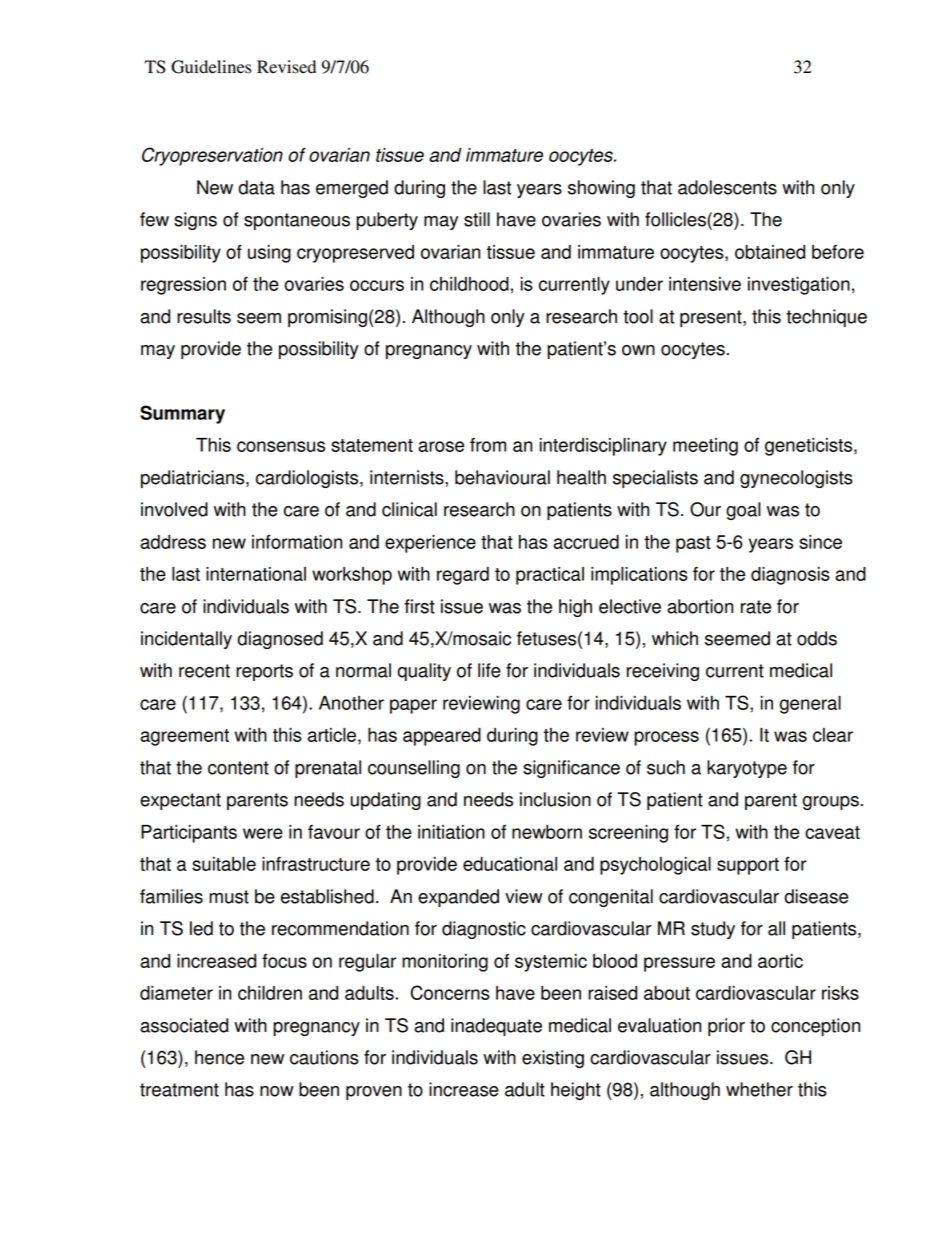 This screenshot has width=952, height=1233. Describe the element at coordinates (759, 1089) in the screenshot. I see `whether` at that location.
